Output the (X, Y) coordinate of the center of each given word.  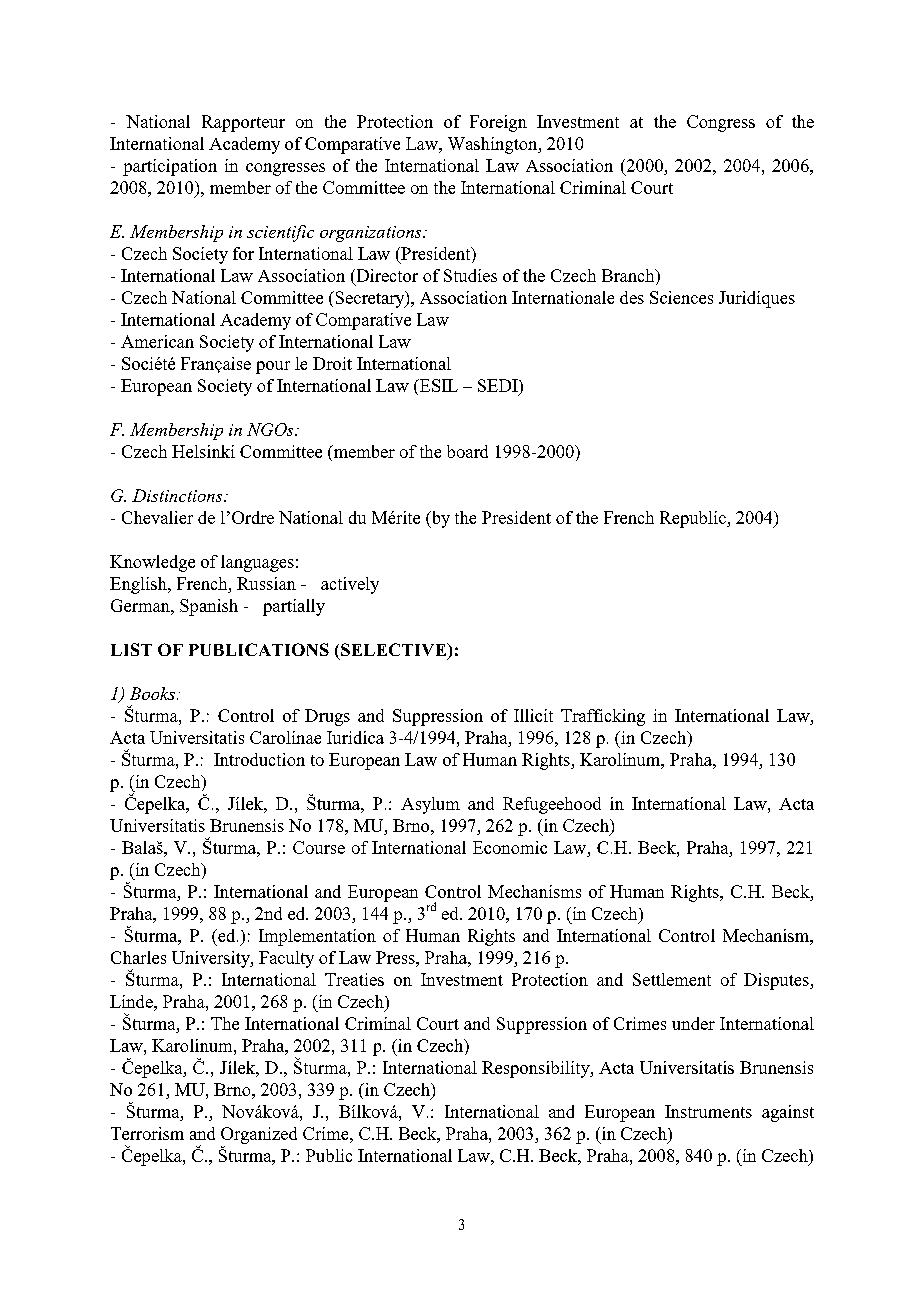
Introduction (259, 759)
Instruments (708, 1111)
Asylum (430, 805)
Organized (259, 1135)
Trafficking (603, 717)
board (467, 451)
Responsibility (537, 1069)
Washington (494, 145)
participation (170, 167)
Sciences (681, 297)
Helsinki (203, 451)
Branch (629, 275)
